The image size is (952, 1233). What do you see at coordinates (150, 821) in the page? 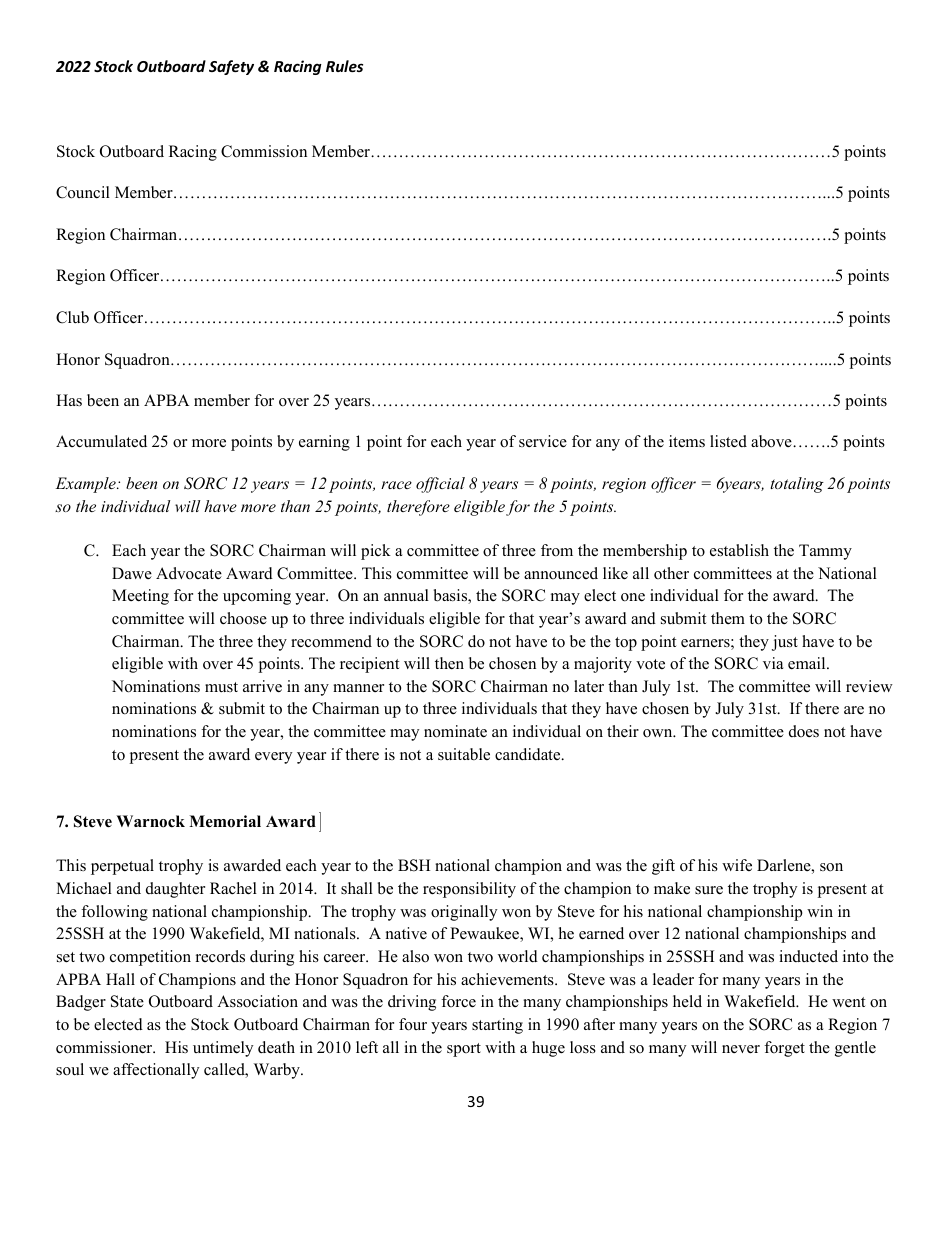
I see `Warnock` at bounding box center [150, 821].
